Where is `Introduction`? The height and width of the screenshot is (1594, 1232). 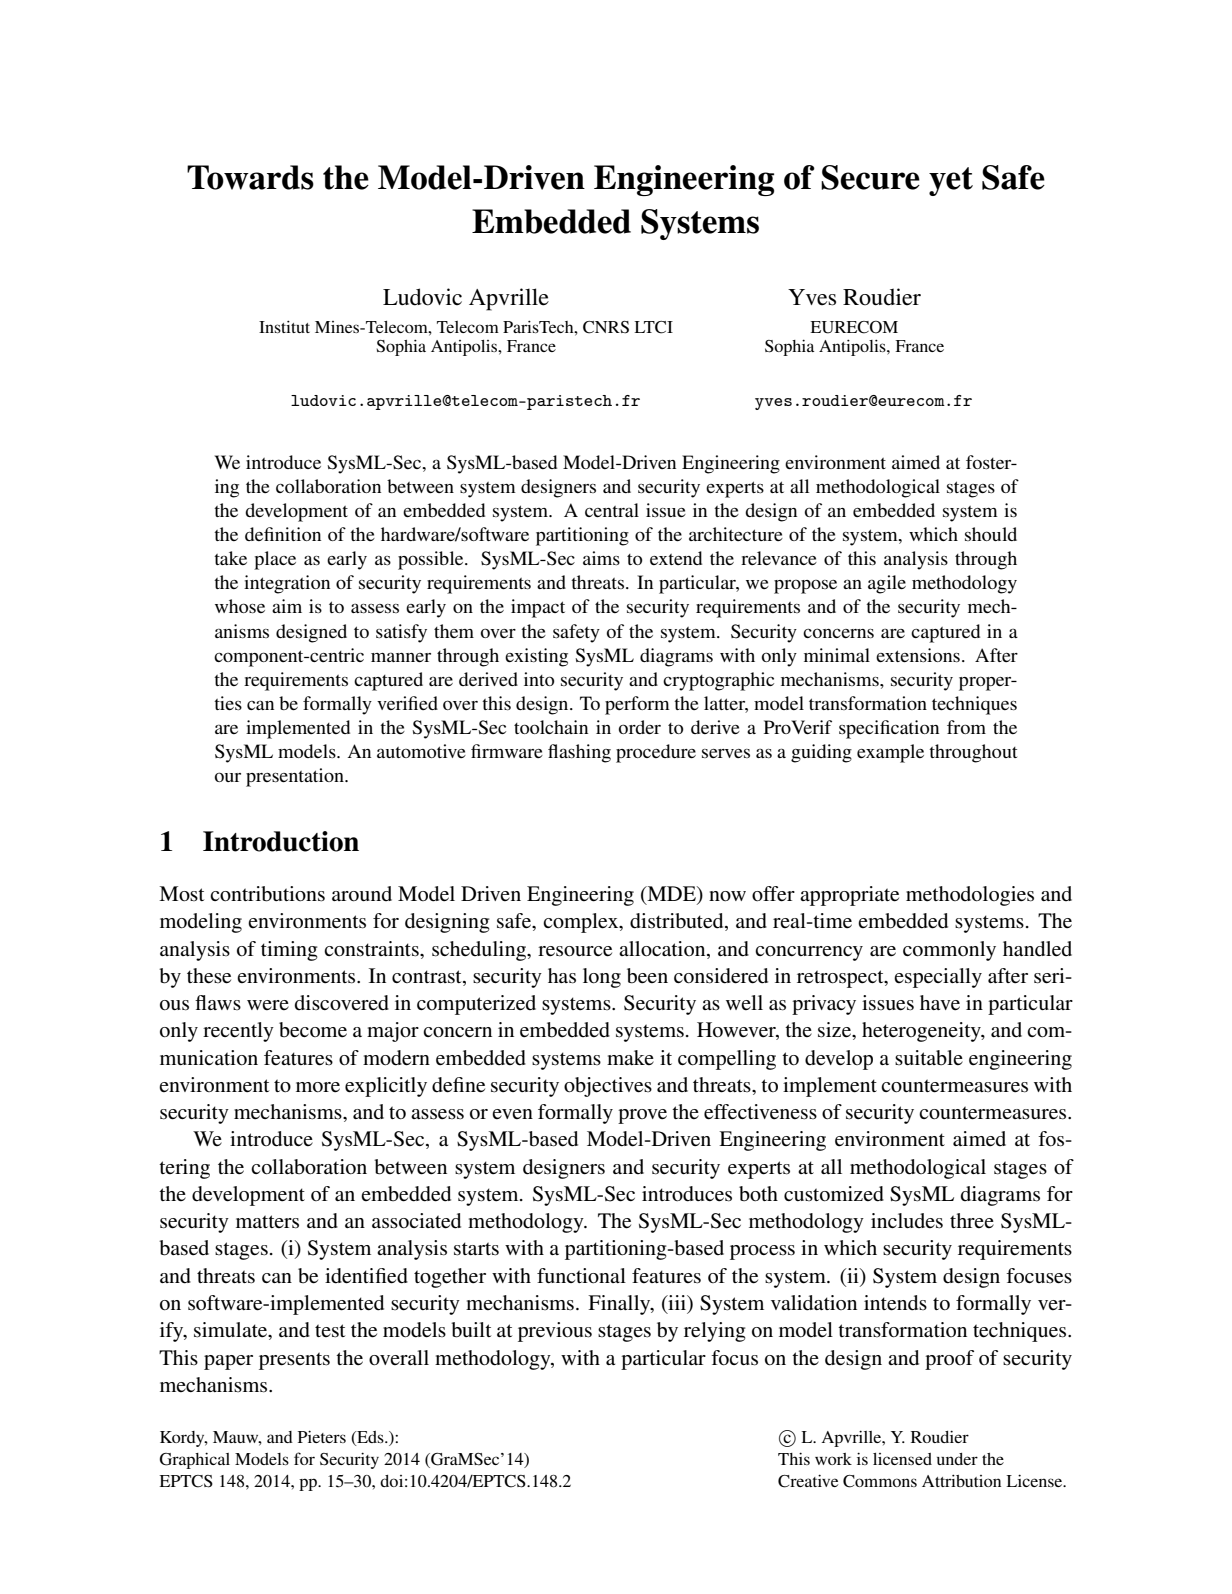 Introduction is located at coordinates (281, 841).
